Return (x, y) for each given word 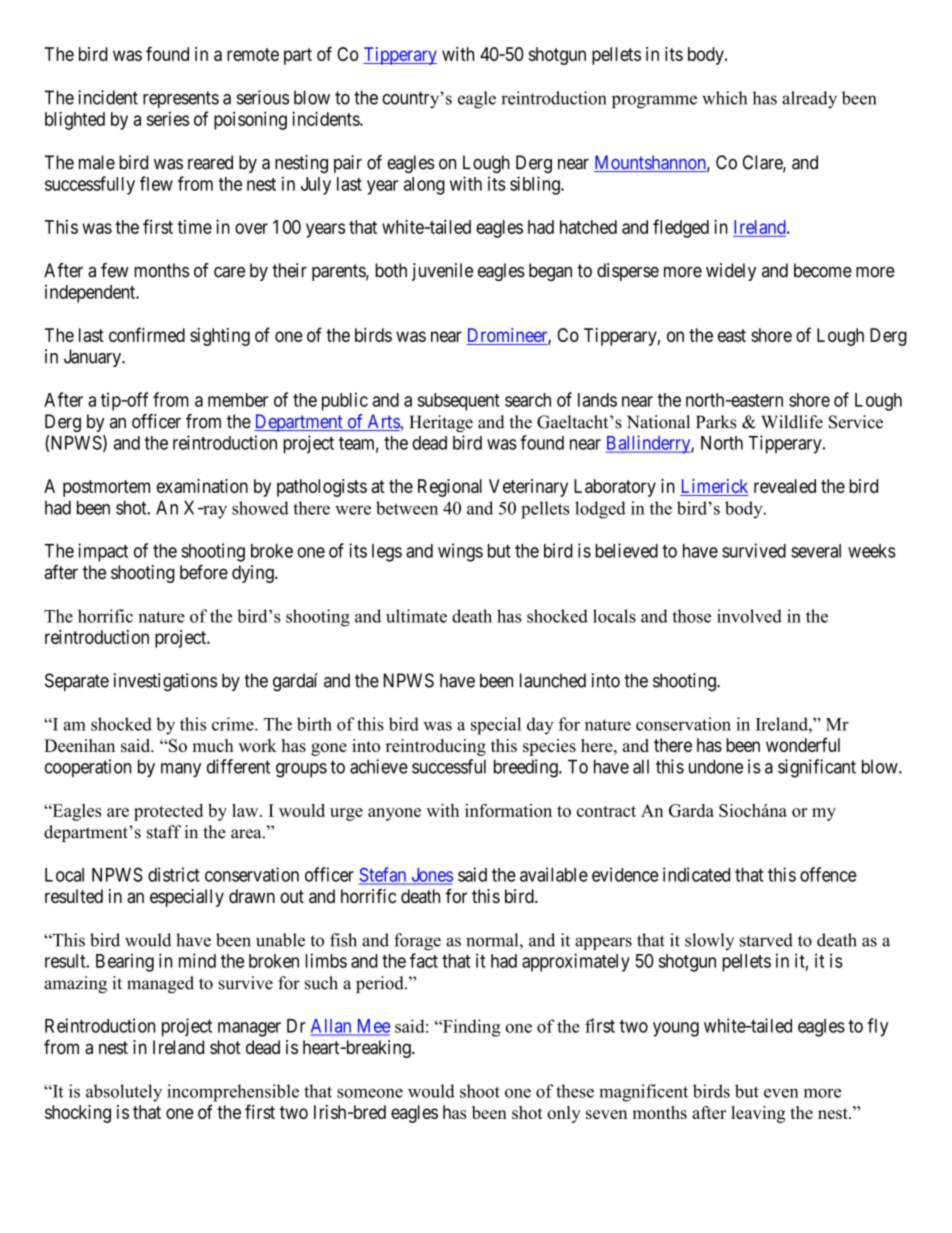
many (181, 770)
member (238, 400)
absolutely (124, 1093)
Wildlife (792, 422)
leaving (758, 1114)
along (424, 186)
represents (181, 99)
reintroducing (436, 747)
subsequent (458, 402)
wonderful (803, 744)
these (575, 1091)
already (809, 100)
